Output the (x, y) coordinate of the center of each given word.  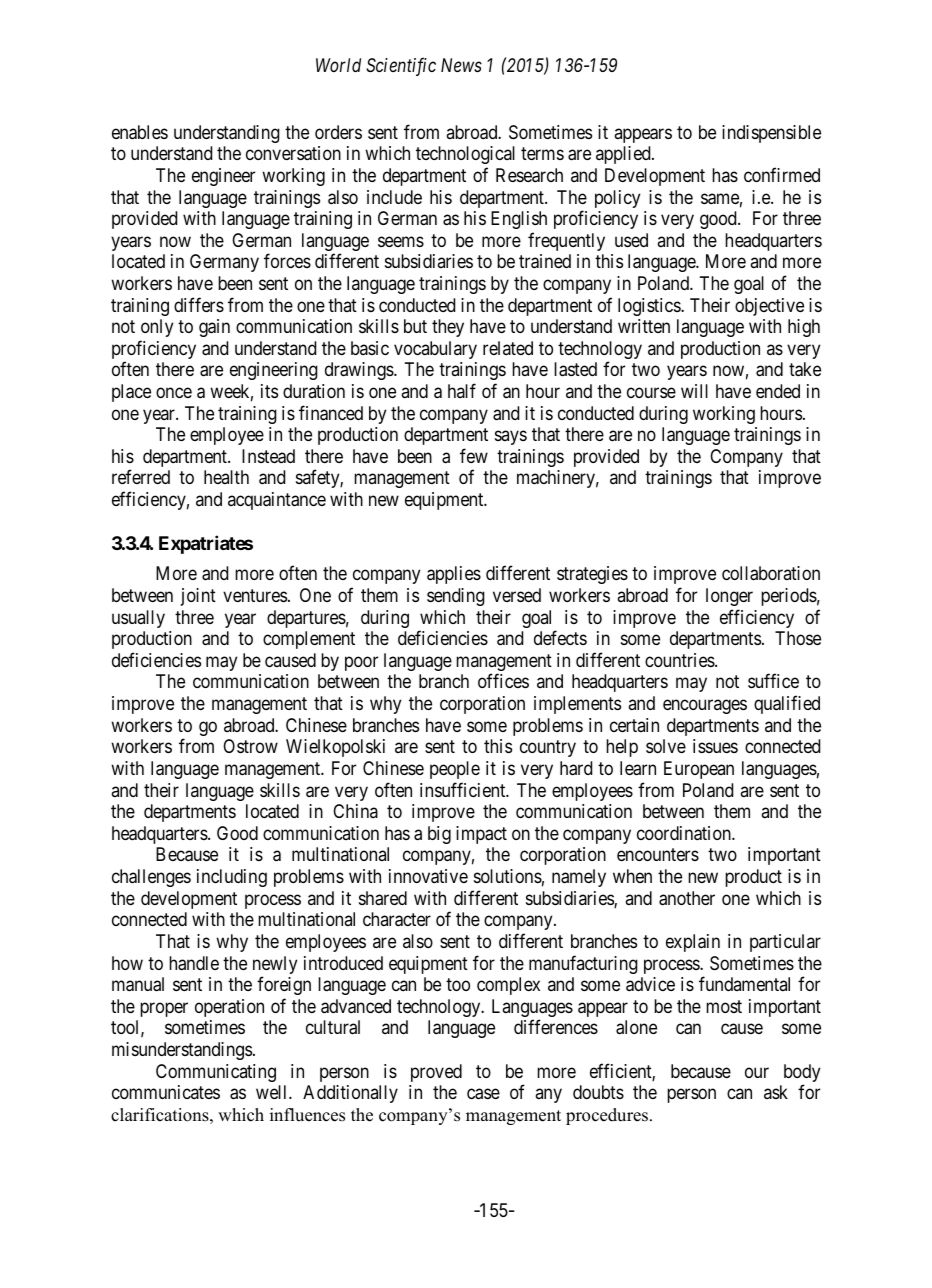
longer (729, 597)
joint (198, 597)
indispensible (771, 134)
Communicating (216, 1073)
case (483, 1094)
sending (456, 597)
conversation (293, 153)
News (461, 65)
